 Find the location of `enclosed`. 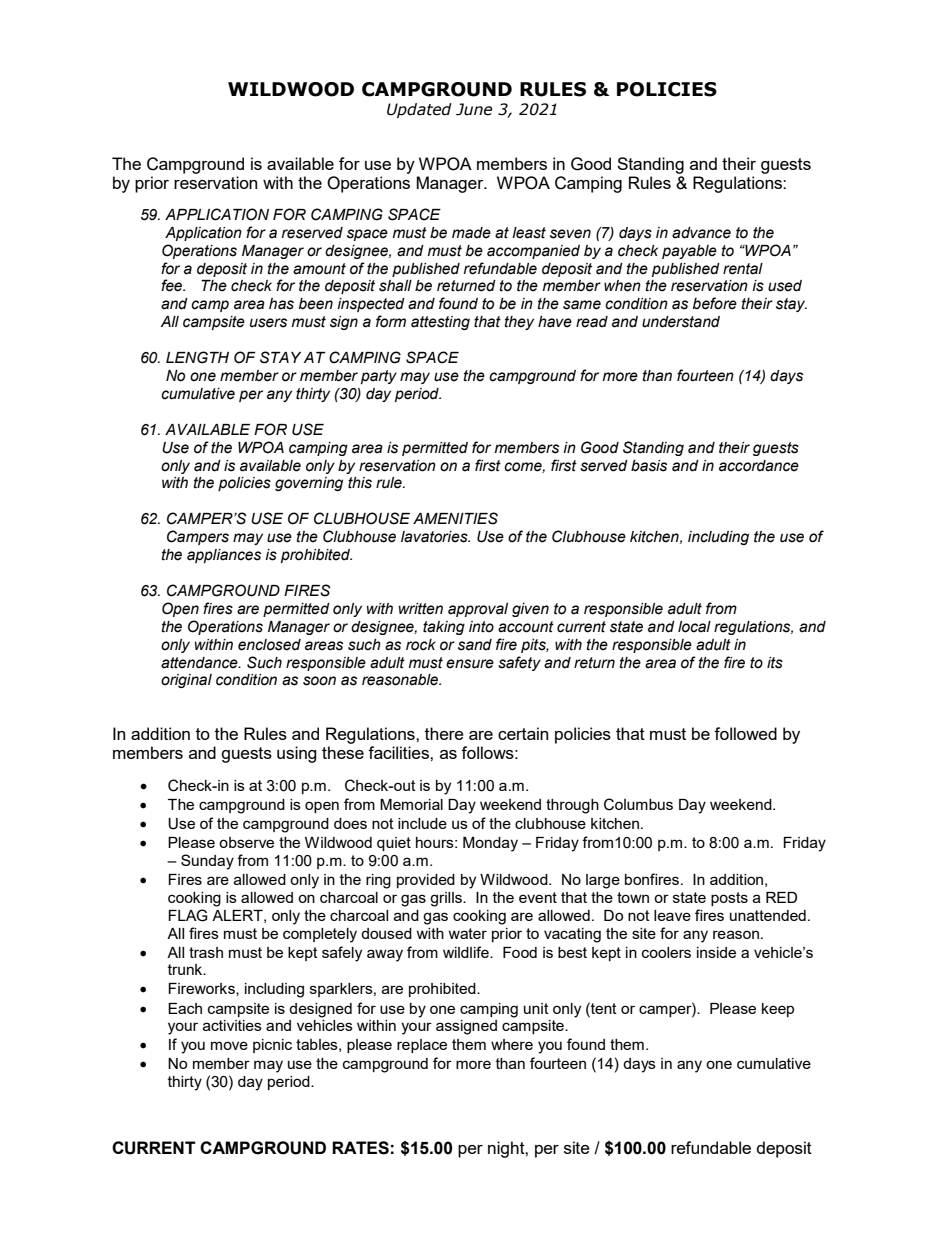

enclosed is located at coordinates (269, 645).
